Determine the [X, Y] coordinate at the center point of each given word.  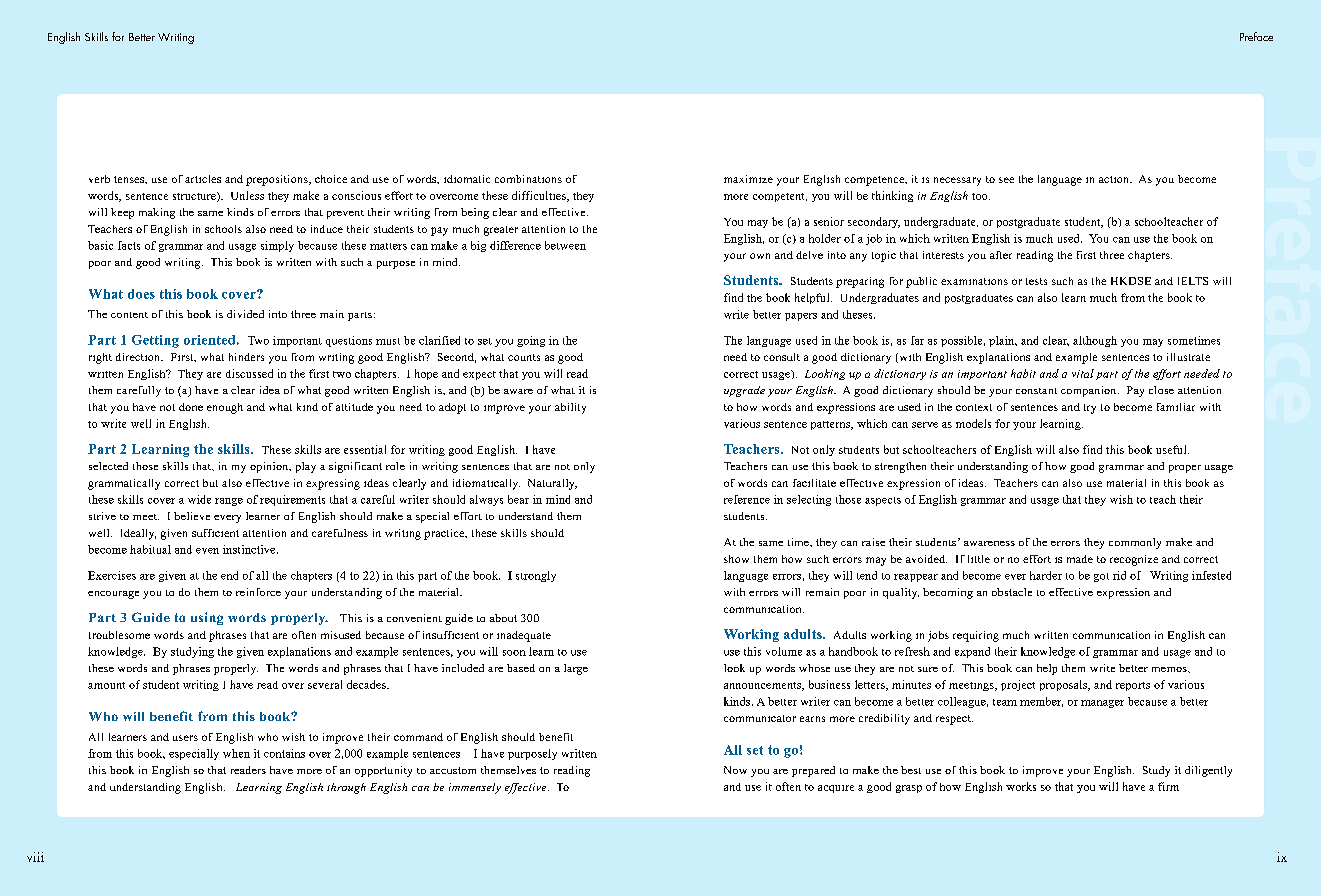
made [1080, 559]
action [1115, 179]
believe [192, 516]
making [157, 213]
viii [35, 857]
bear [518, 499]
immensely [475, 788]
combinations [528, 179]
